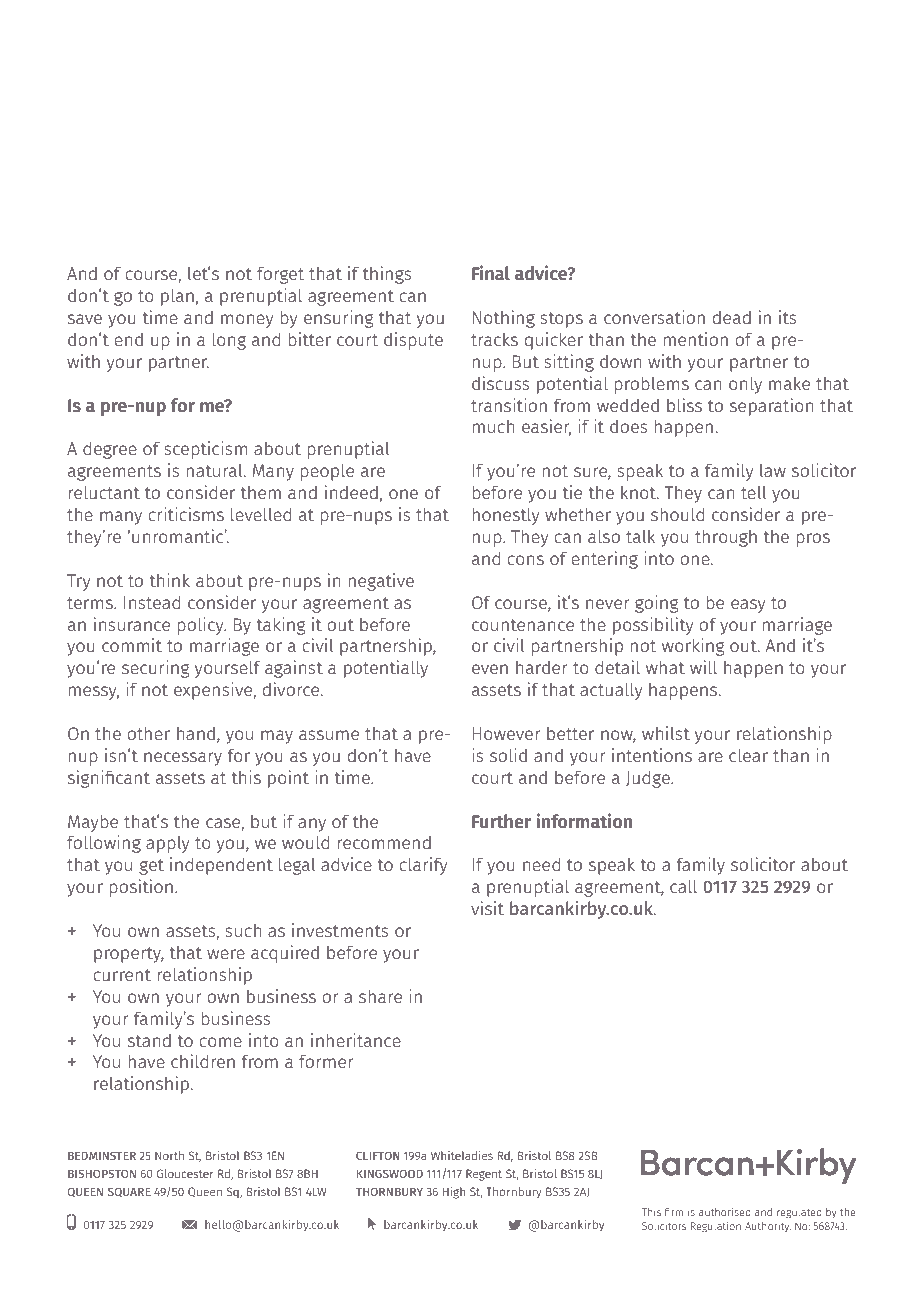  Describe the element at coordinates (129, 1192) in the screenshot. I see `SQUARE` at that location.
